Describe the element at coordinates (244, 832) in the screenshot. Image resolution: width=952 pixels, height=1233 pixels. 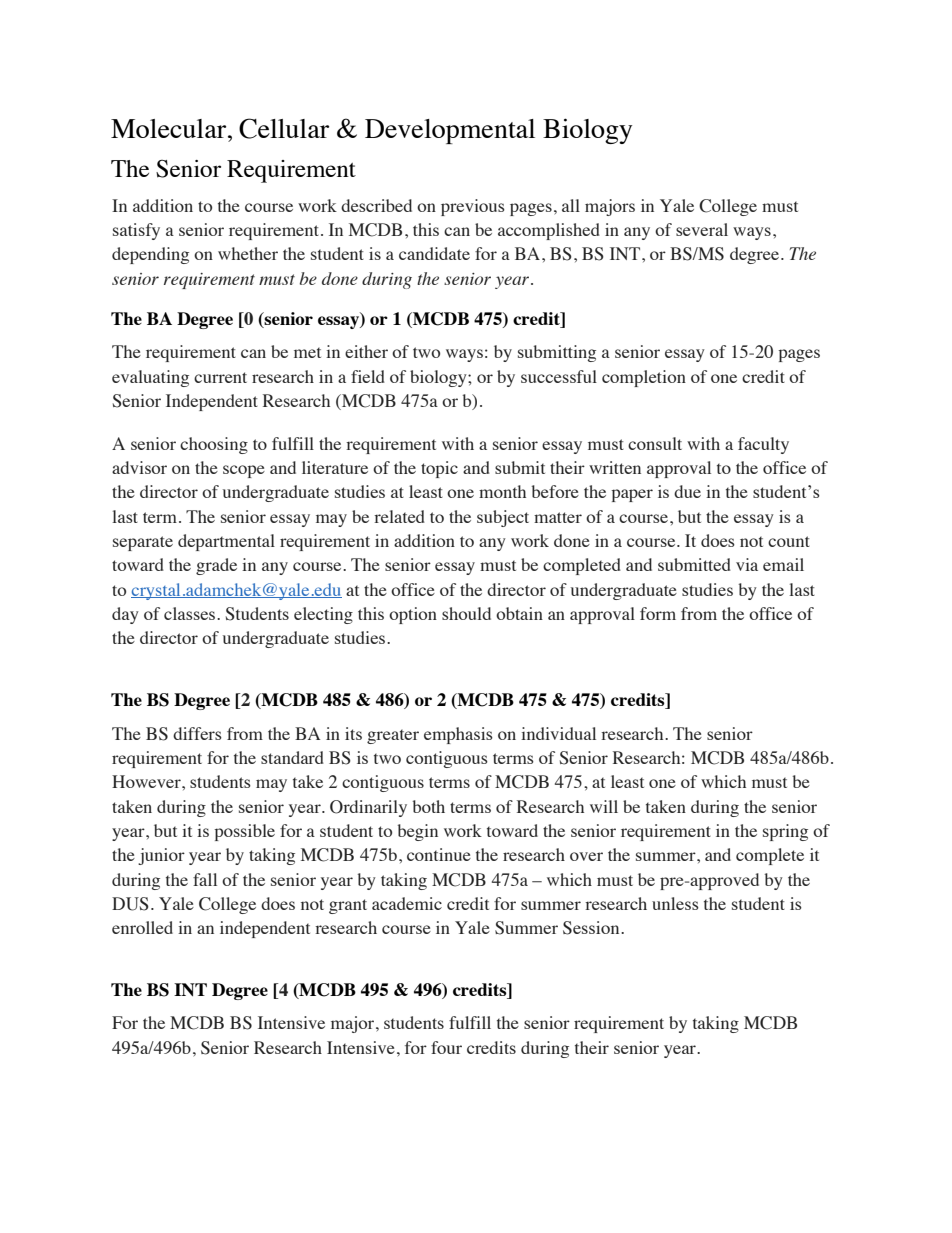
I see `possible` at that location.
